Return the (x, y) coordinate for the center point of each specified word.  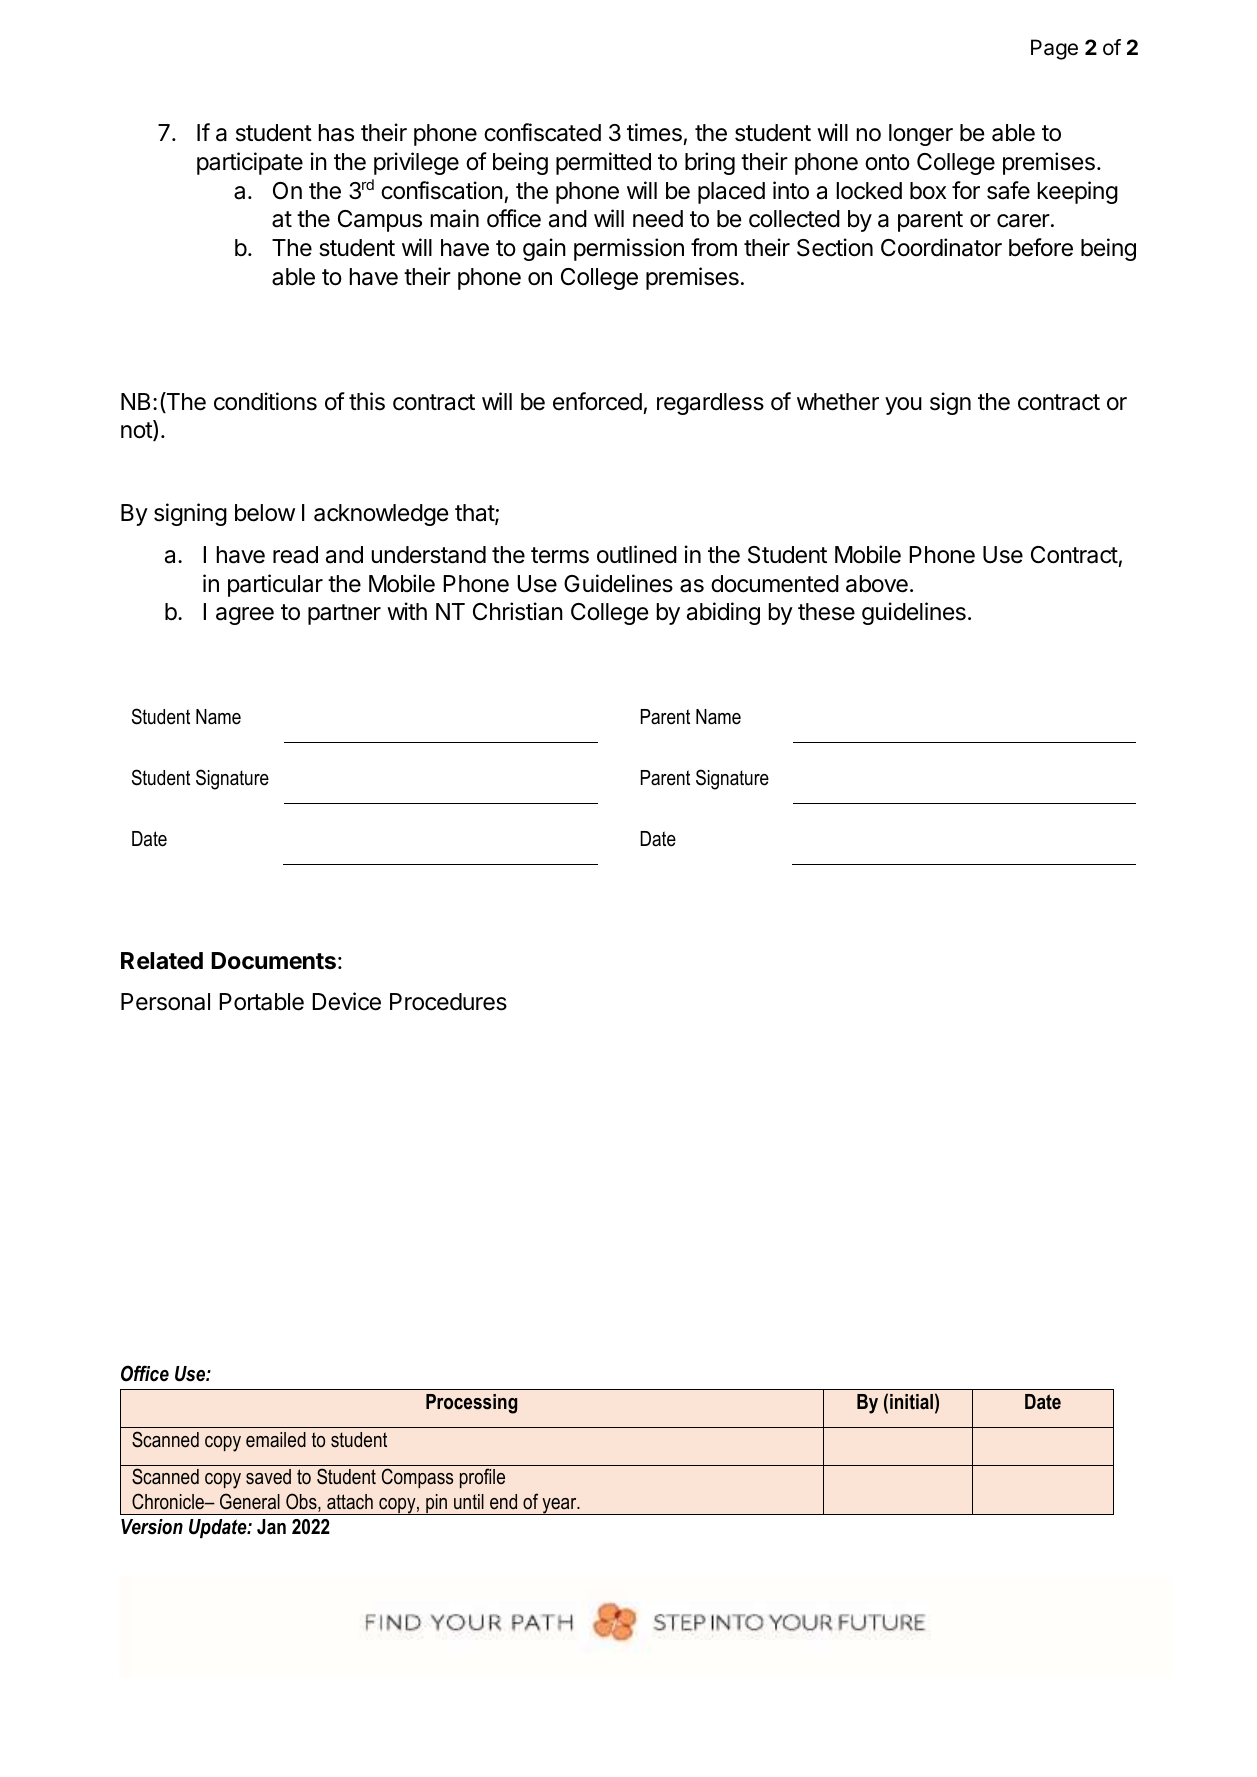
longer (921, 135)
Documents (273, 961)
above (877, 584)
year (559, 1506)
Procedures (448, 1002)
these (826, 612)
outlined (637, 554)
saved (268, 1477)
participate (250, 163)
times (654, 132)
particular (275, 585)
